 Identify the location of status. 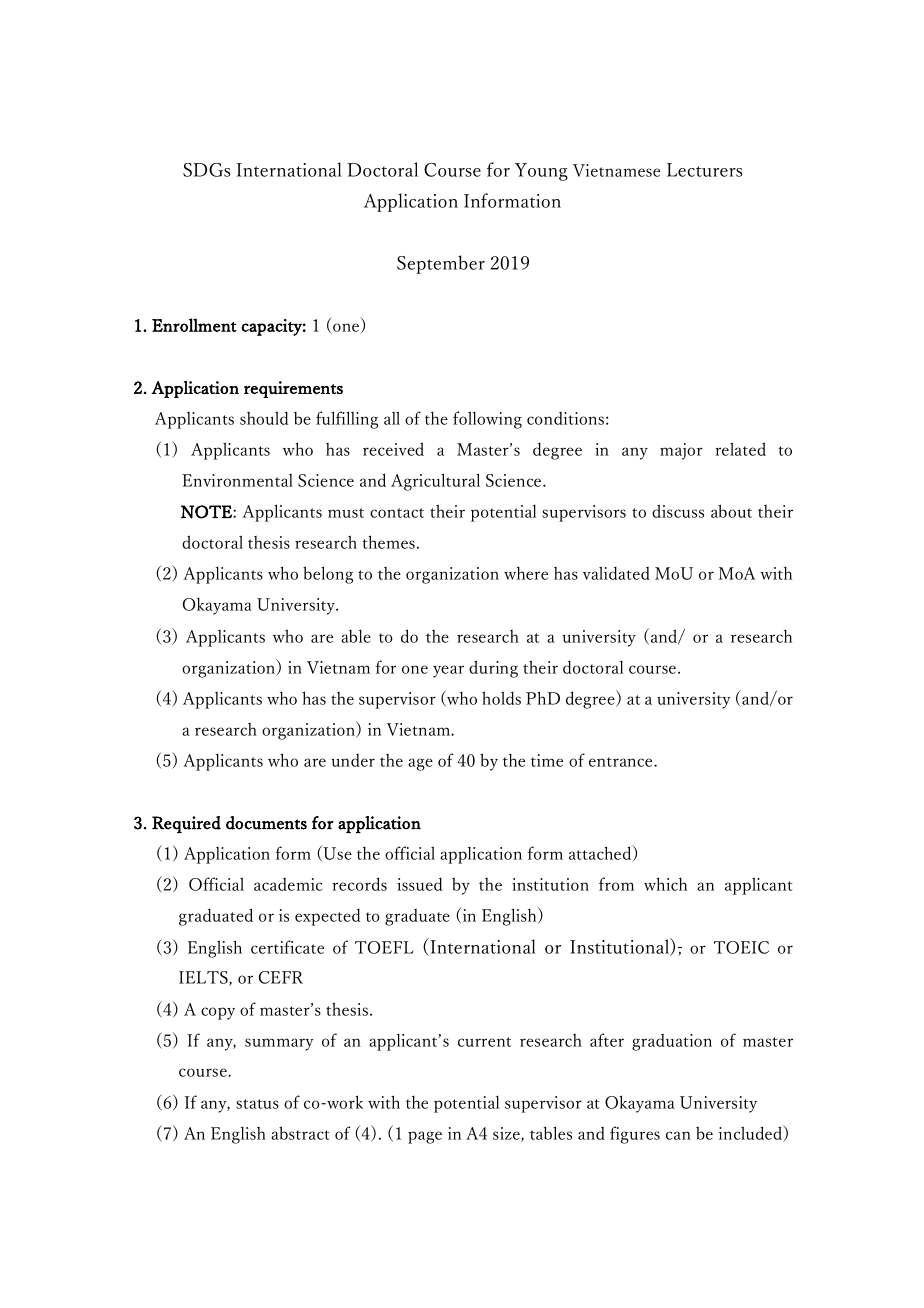
(257, 1104).
